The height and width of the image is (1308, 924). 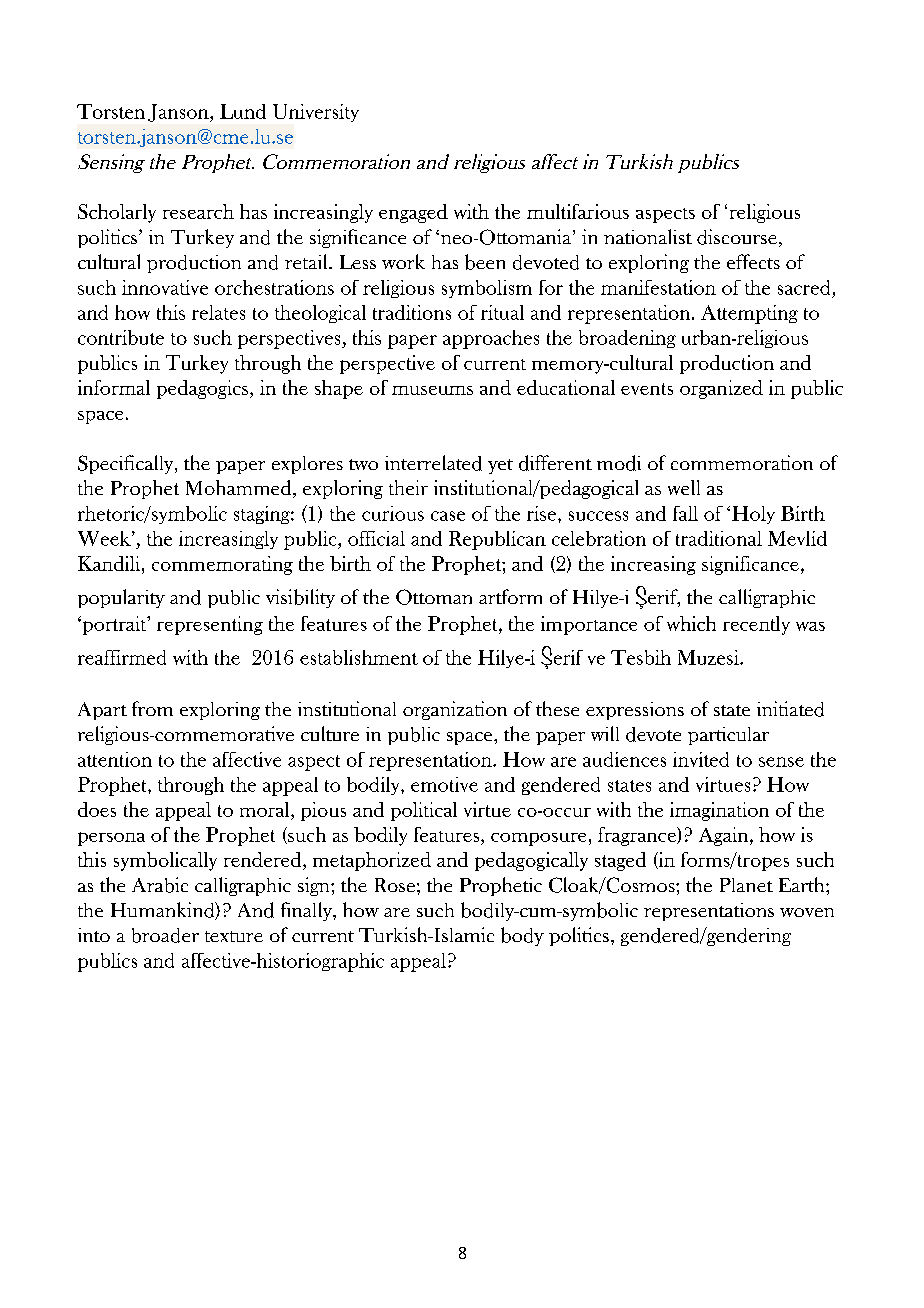 I want to click on discourse, so click(x=737, y=237).
